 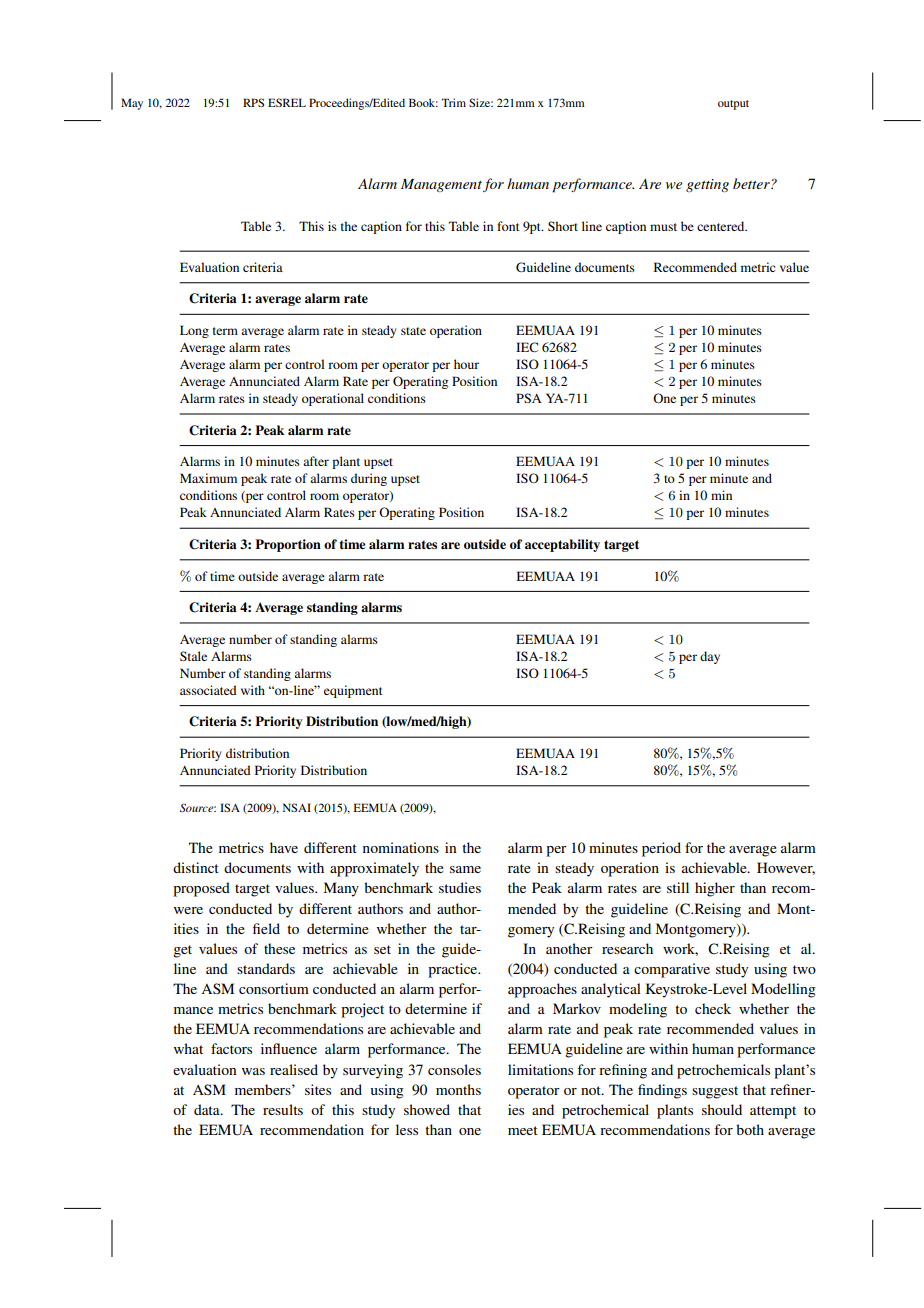 I want to click on day, so click(x=710, y=657).
